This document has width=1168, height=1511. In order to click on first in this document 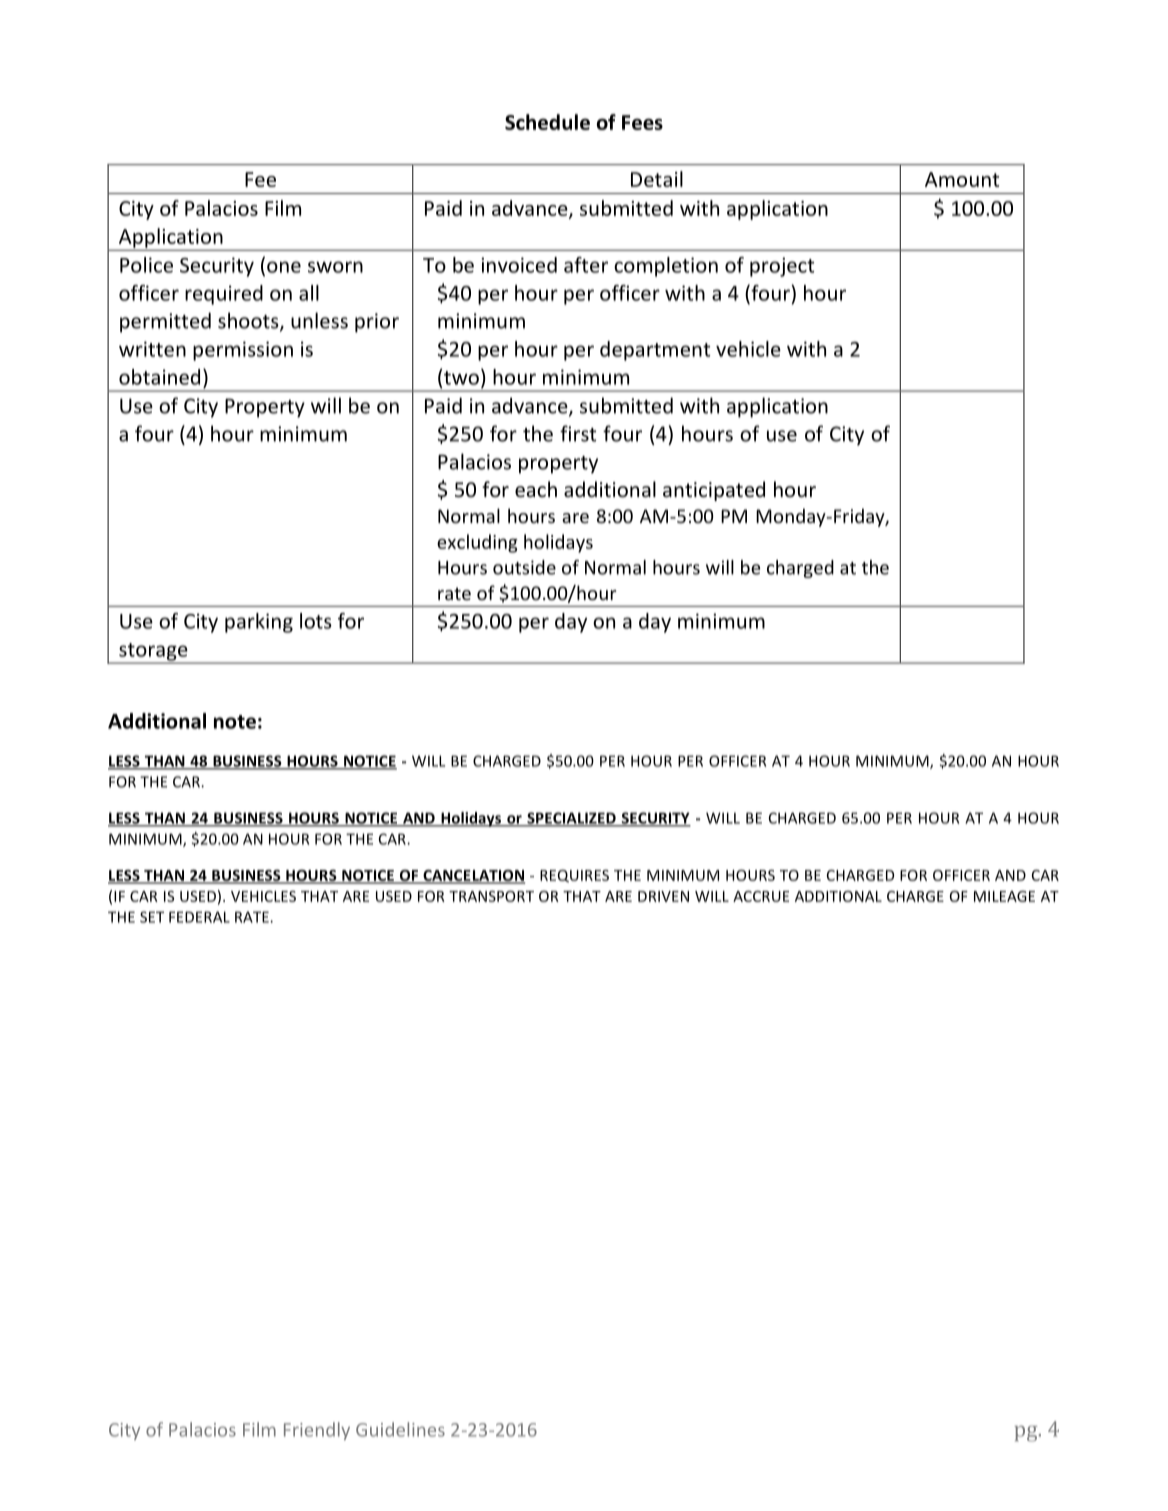, I will do `click(578, 433)`.
